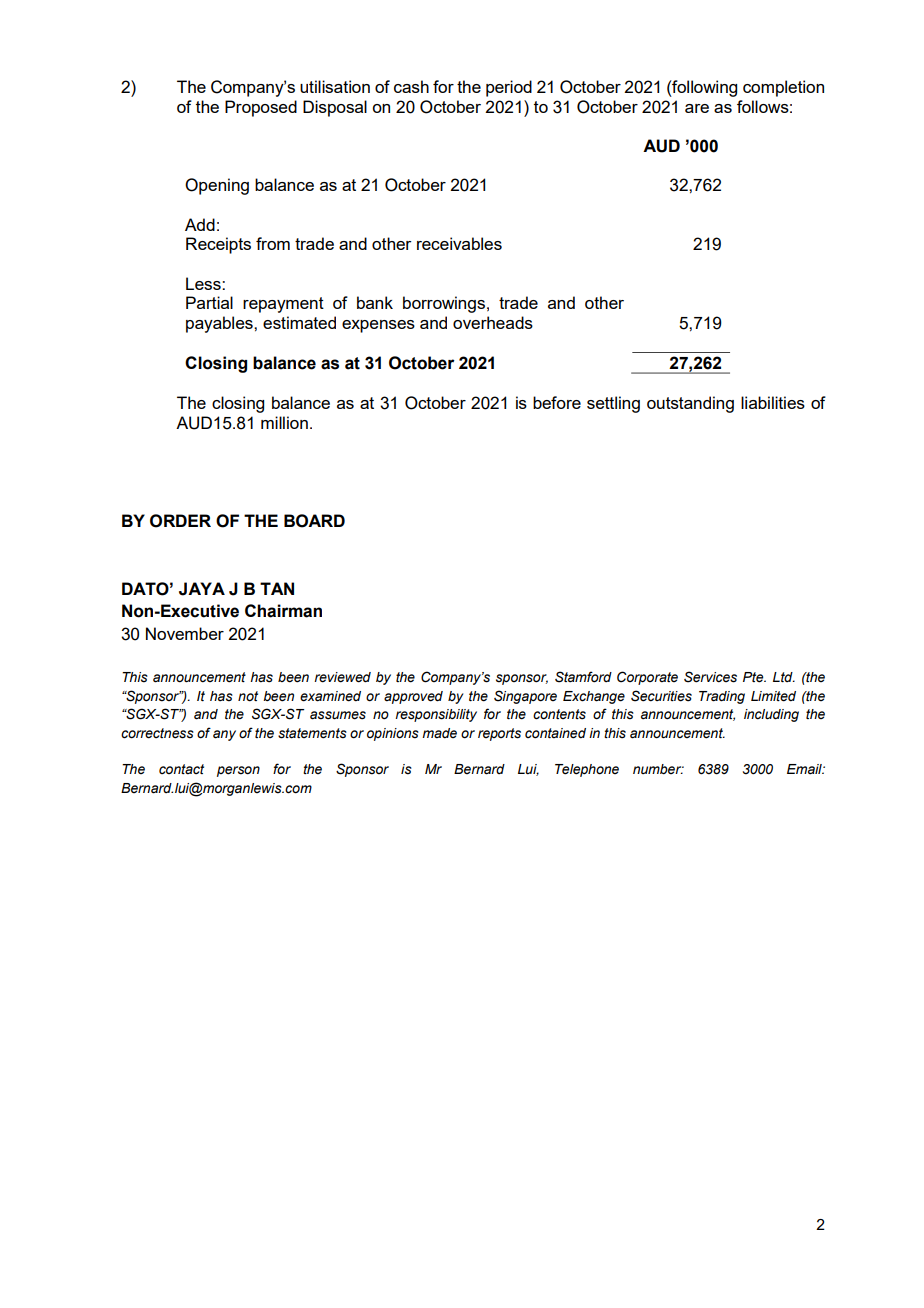  What do you see at coordinates (499, 734) in the screenshot?
I see `reports` at bounding box center [499, 734].
